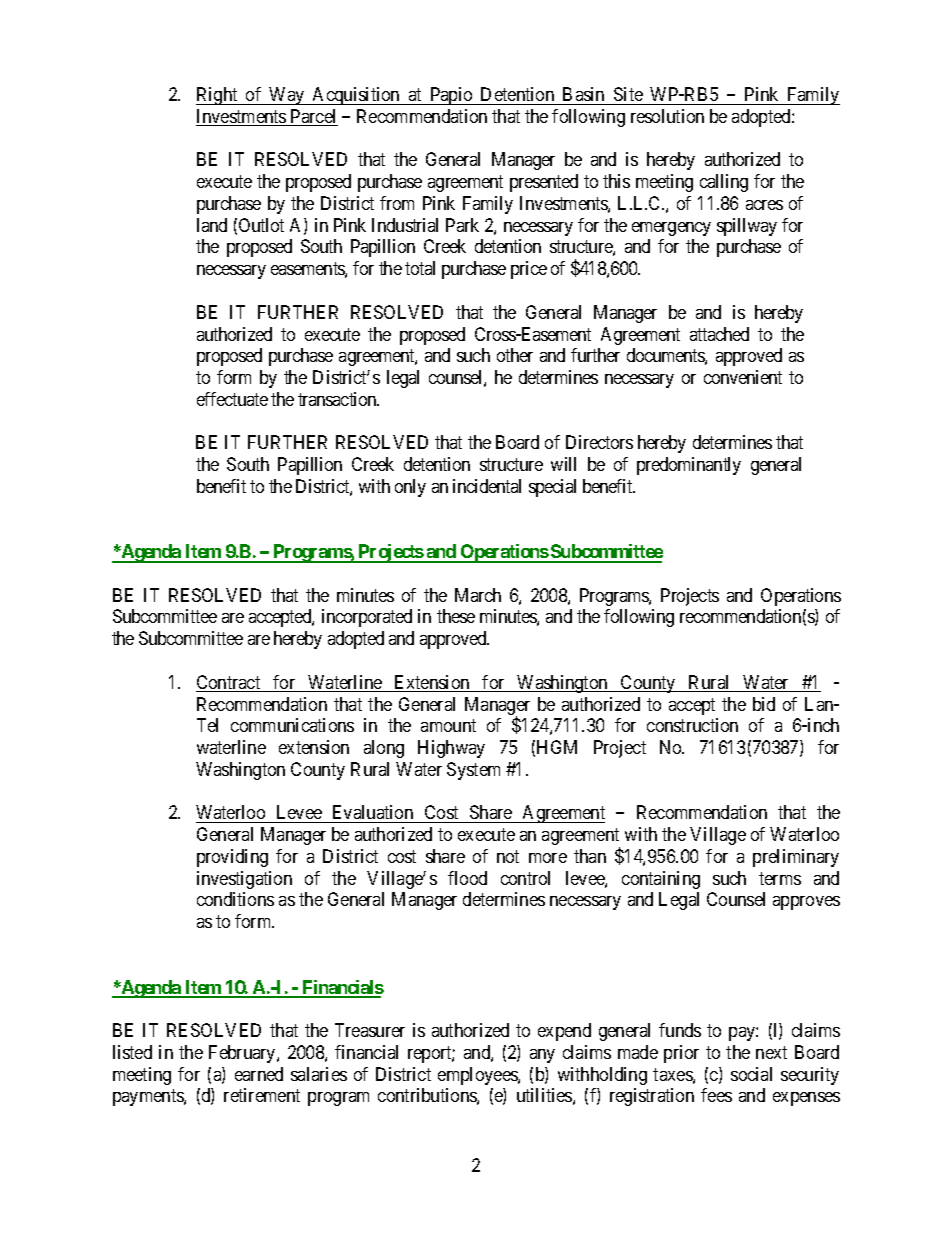  Describe the element at coordinates (232, 399) in the image. I see `effectuate` at that location.
